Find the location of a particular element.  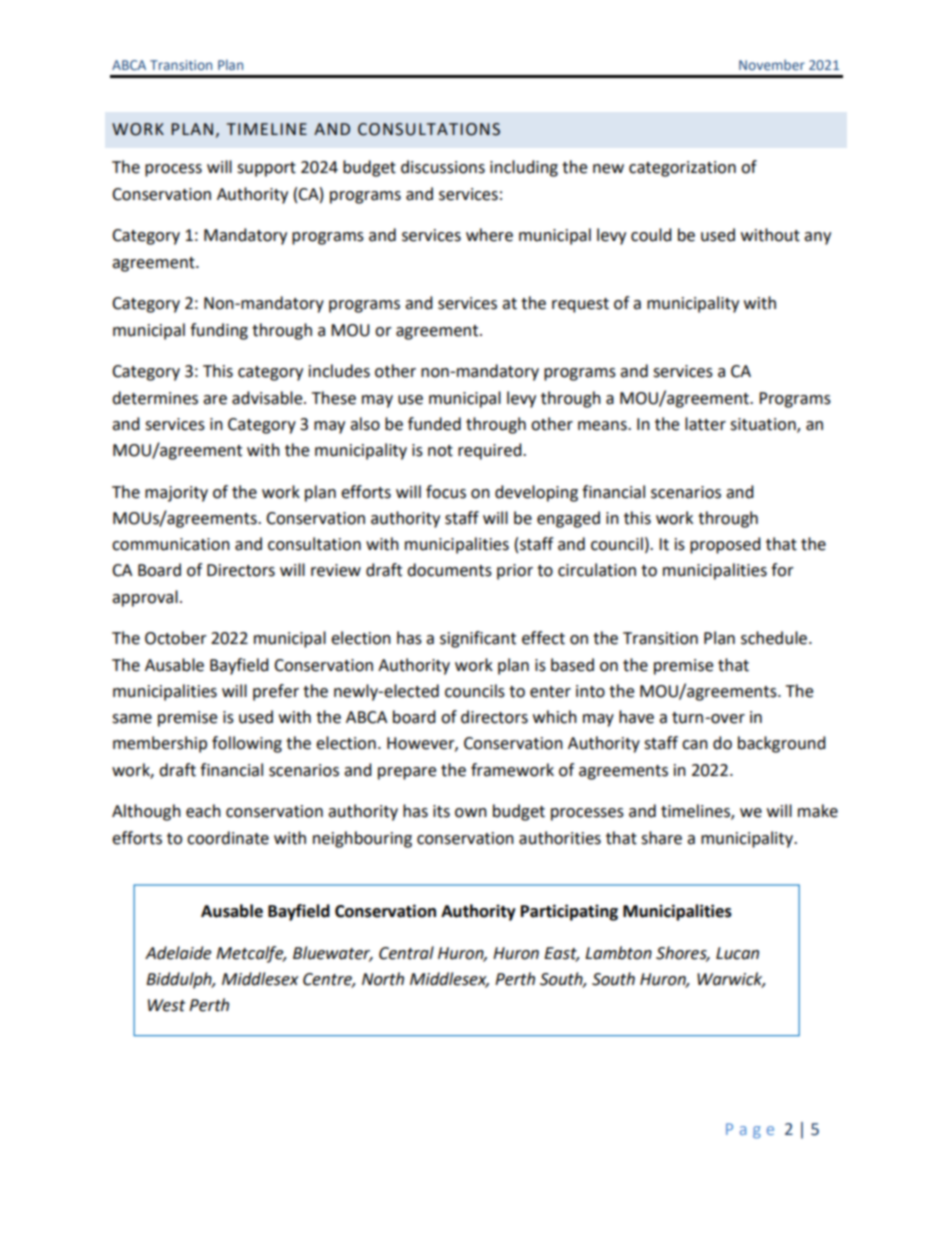

background is located at coordinates (782, 744).
